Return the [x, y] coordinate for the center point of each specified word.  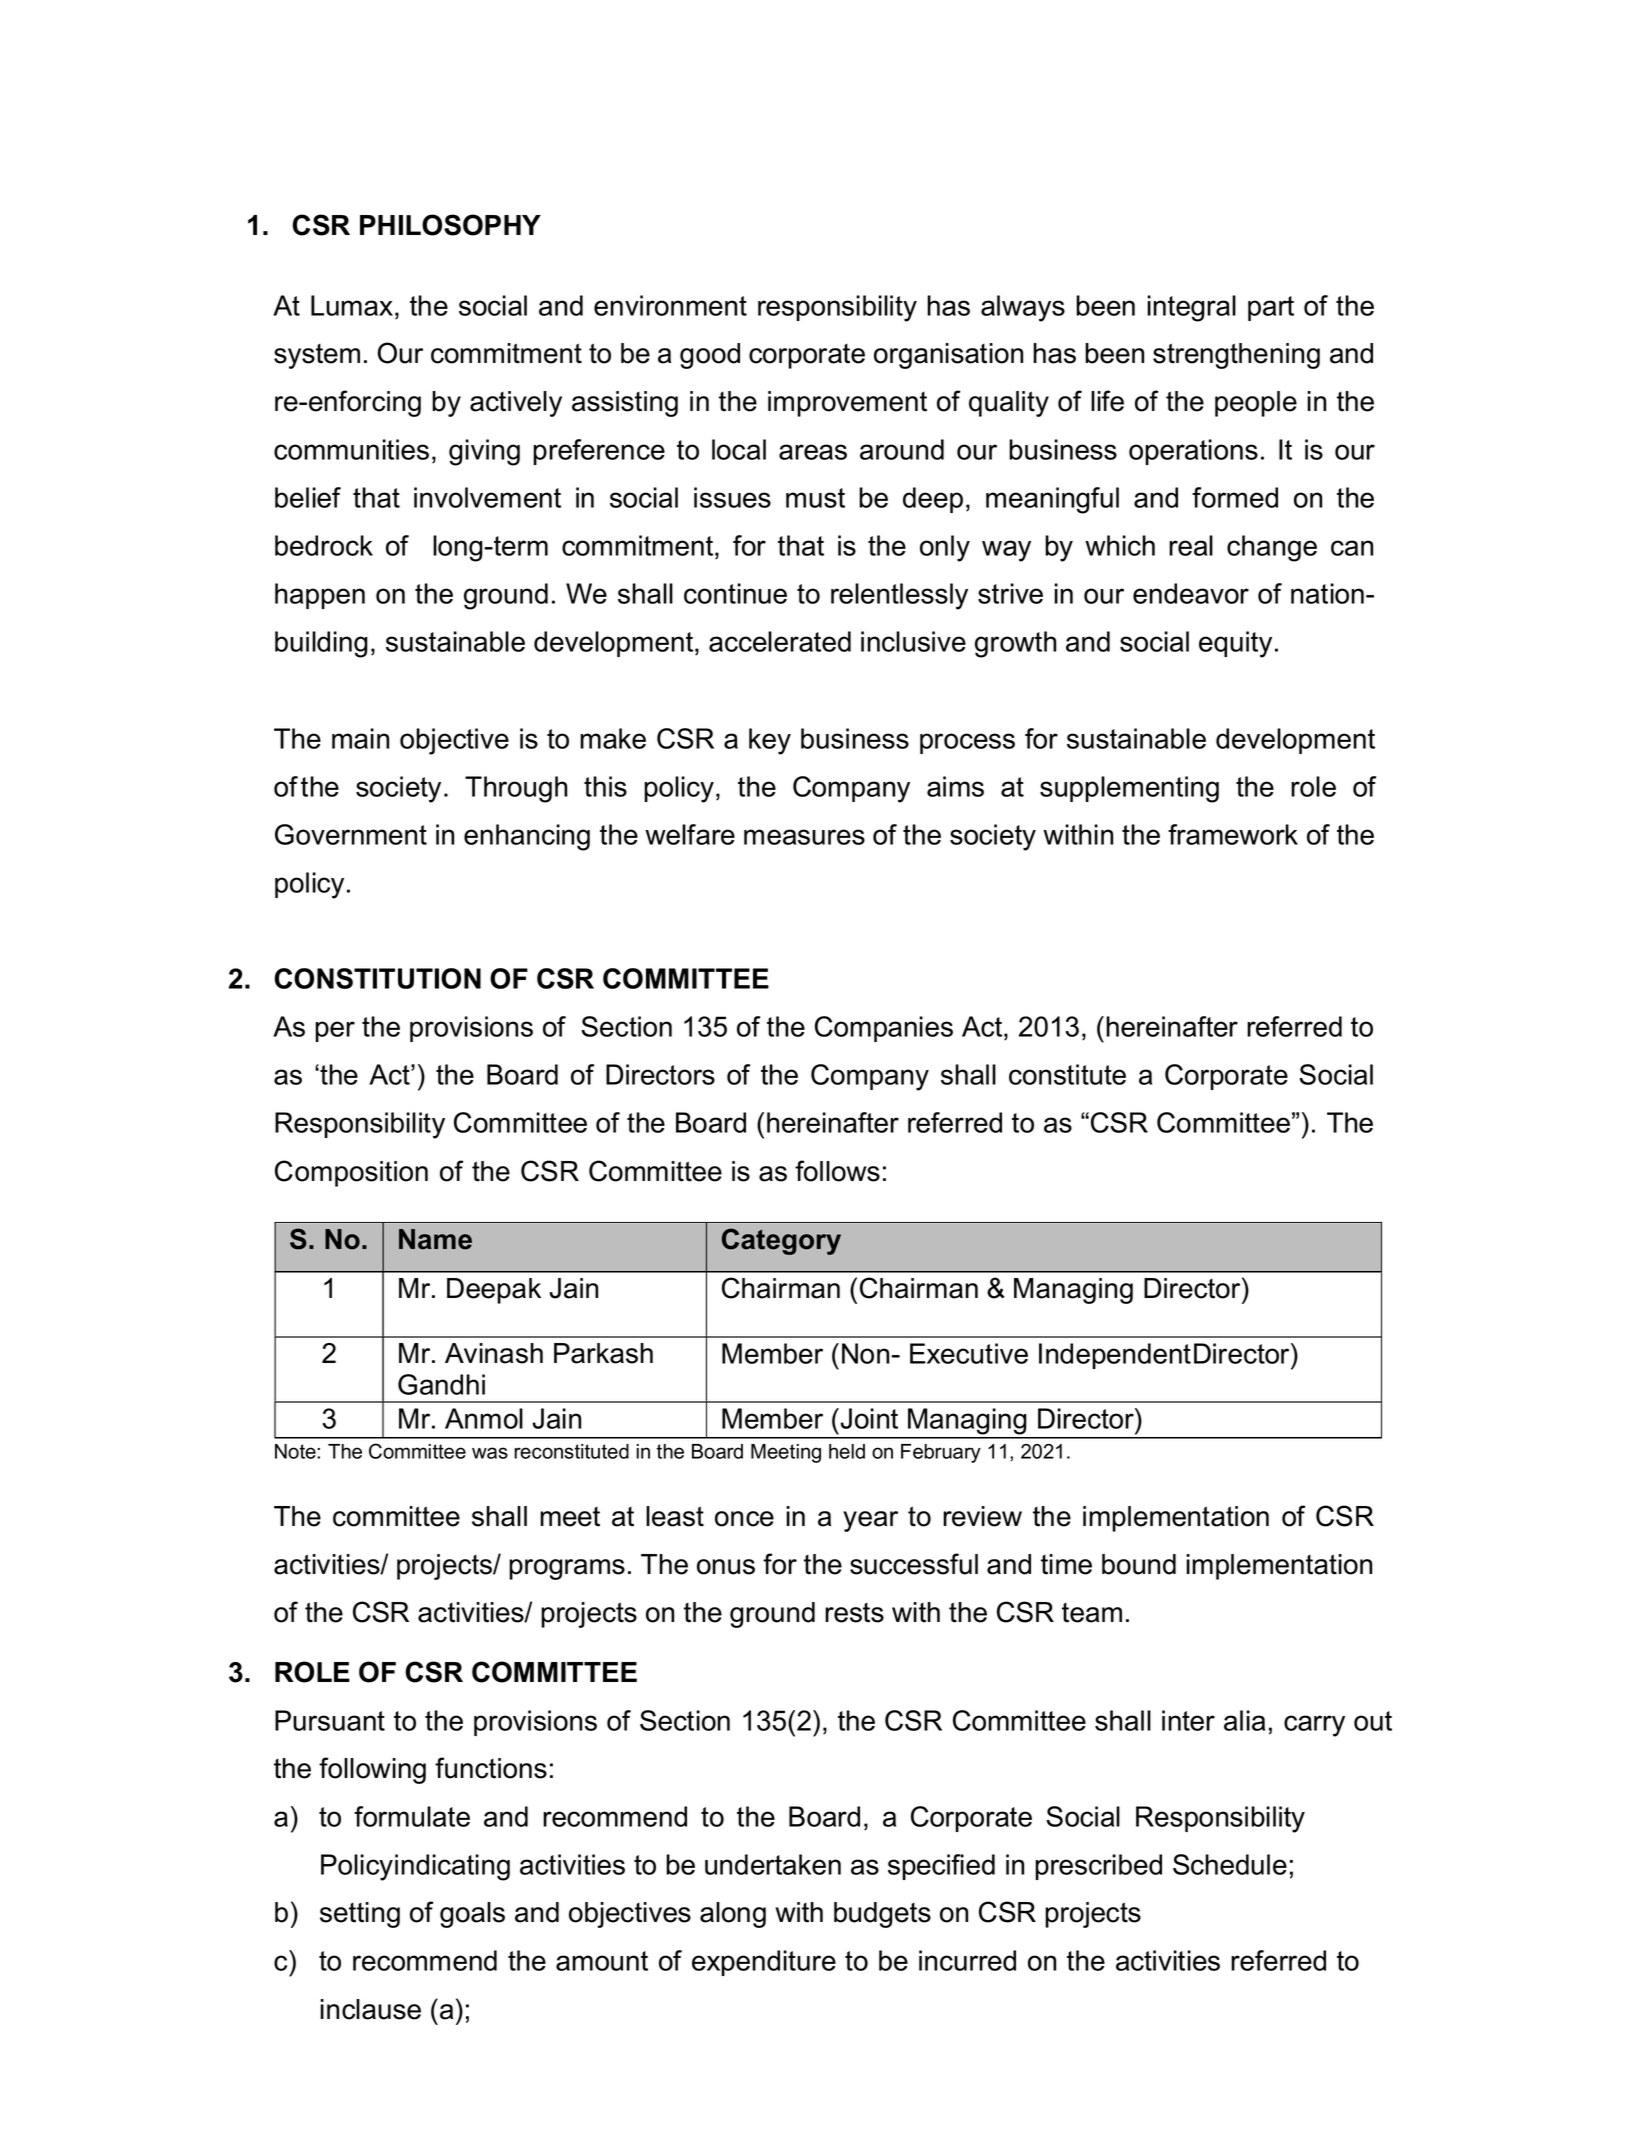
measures [804, 837]
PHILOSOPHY [450, 225]
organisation [948, 356]
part [1271, 308]
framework [1233, 834]
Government [351, 834]
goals [472, 1915]
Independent [1115, 1356]
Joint [868, 1418]
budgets [882, 1915]
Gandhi [441, 1384]
